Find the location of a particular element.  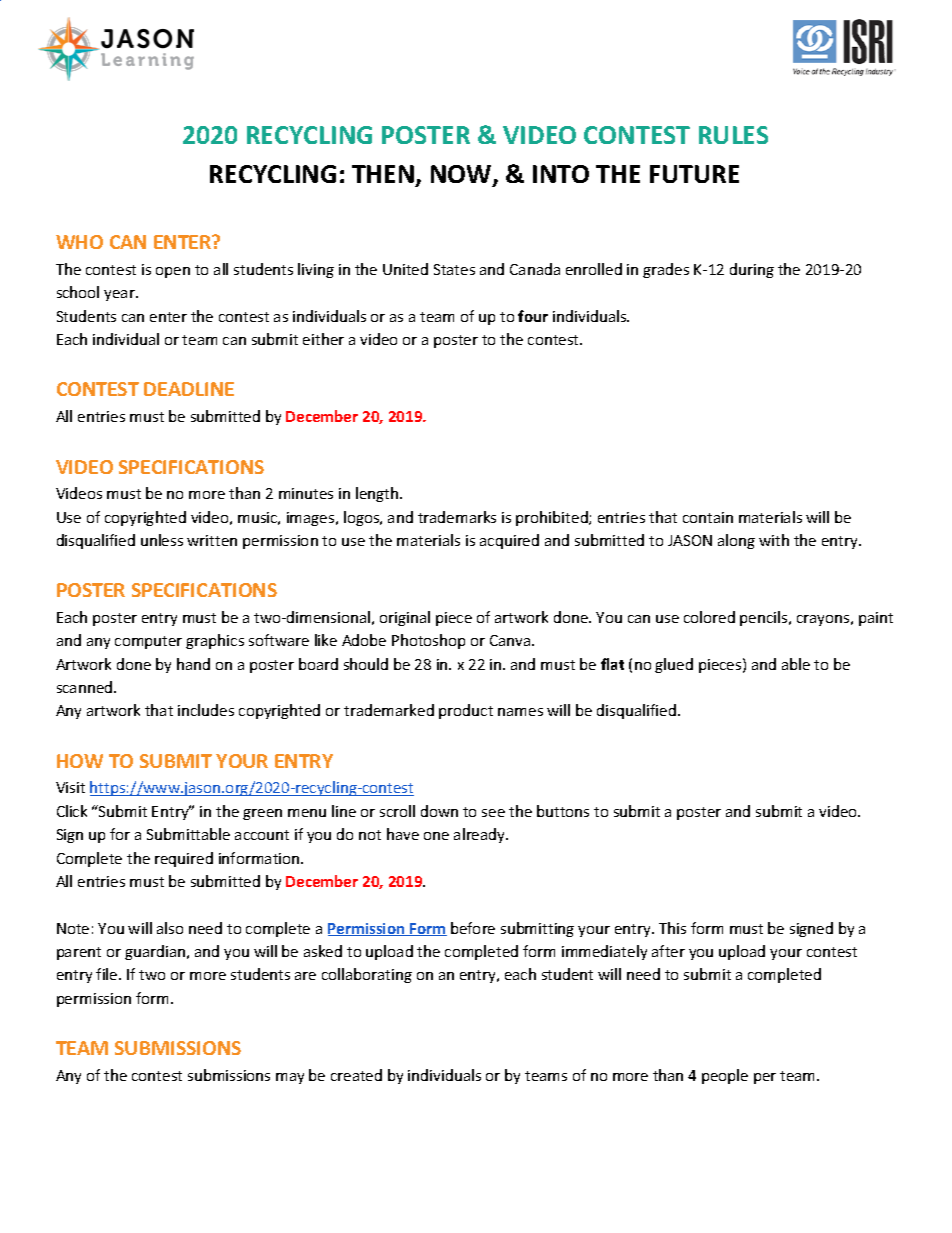

original is located at coordinates (405, 618).
